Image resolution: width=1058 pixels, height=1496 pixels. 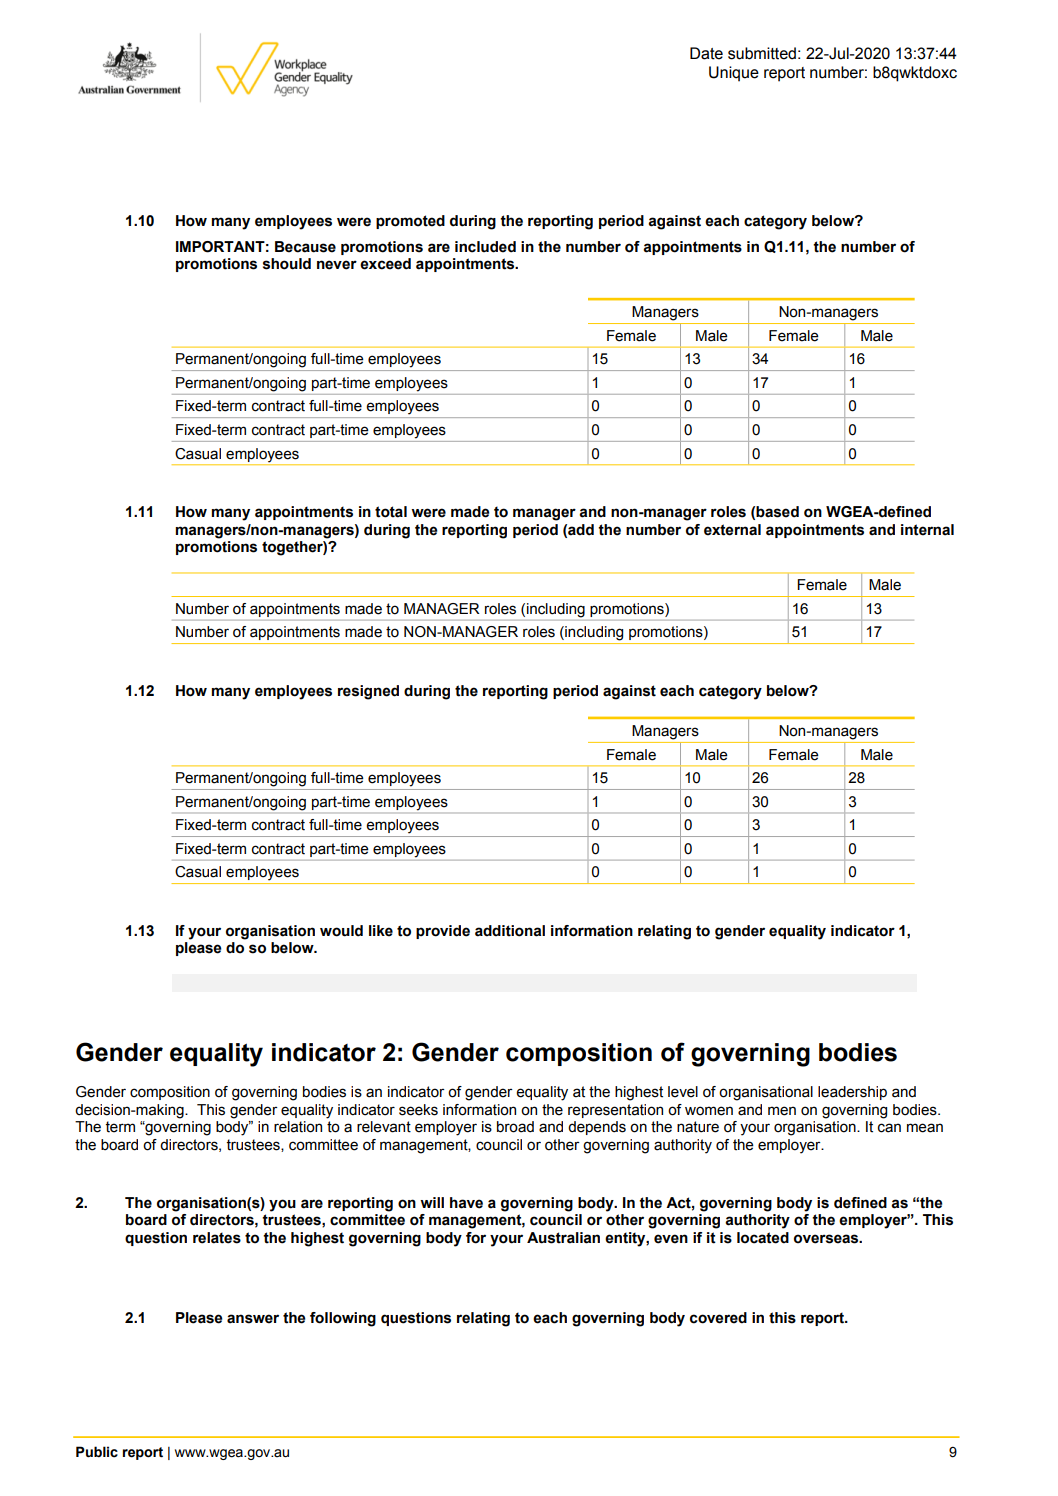 What do you see at coordinates (97, 1452) in the page?
I see `Public` at bounding box center [97, 1452].
